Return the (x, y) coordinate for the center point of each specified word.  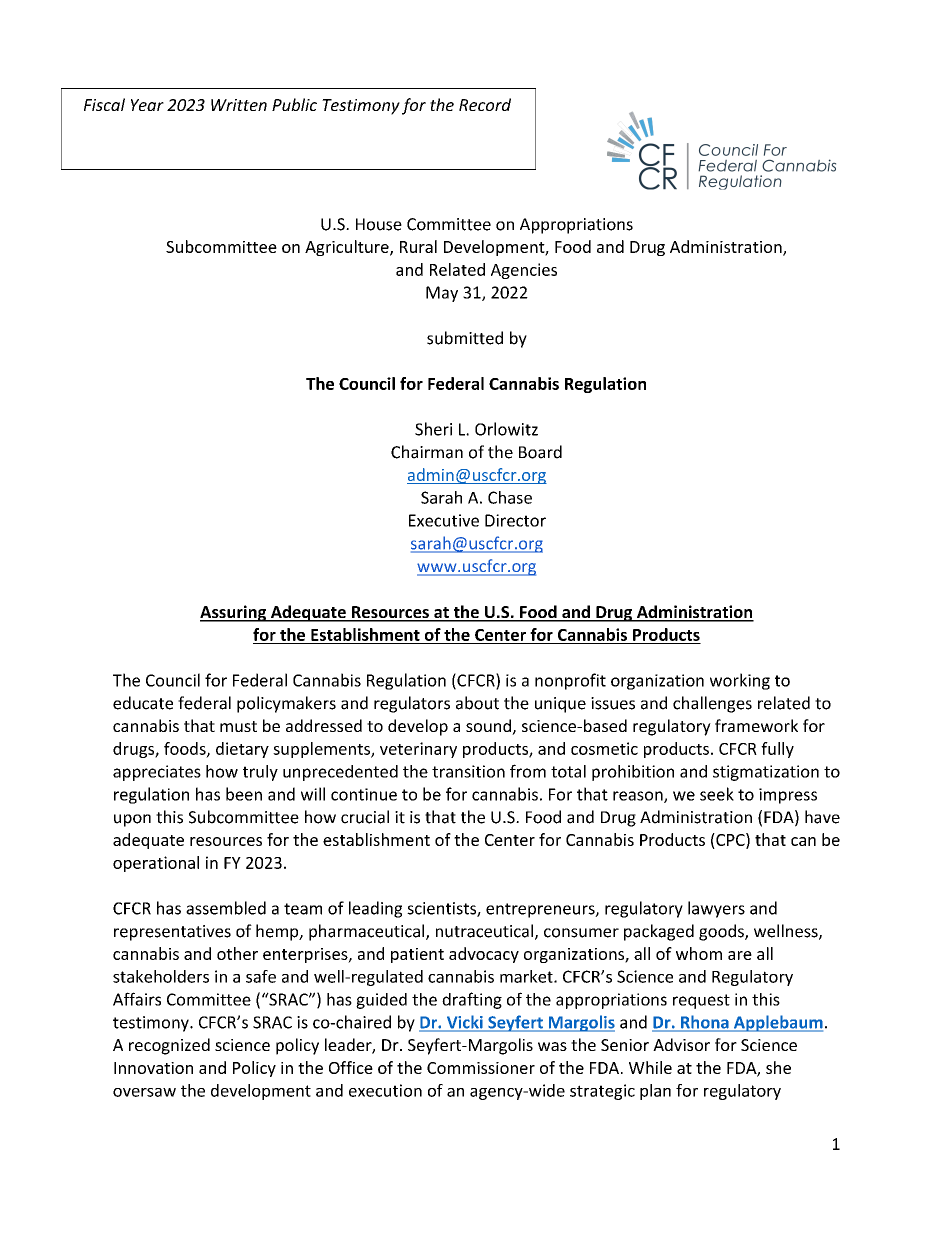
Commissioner (481, 1068)
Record (485, 104)
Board (540, 452)
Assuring (234, 613)
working (740, 681)
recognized (169, 1046)
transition (468, 771)
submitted (465, 338)
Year (147, 105)
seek (717, 794)
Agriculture (348, 248)
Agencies (524, 271)
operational (156, 864)
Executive (444, 520)
